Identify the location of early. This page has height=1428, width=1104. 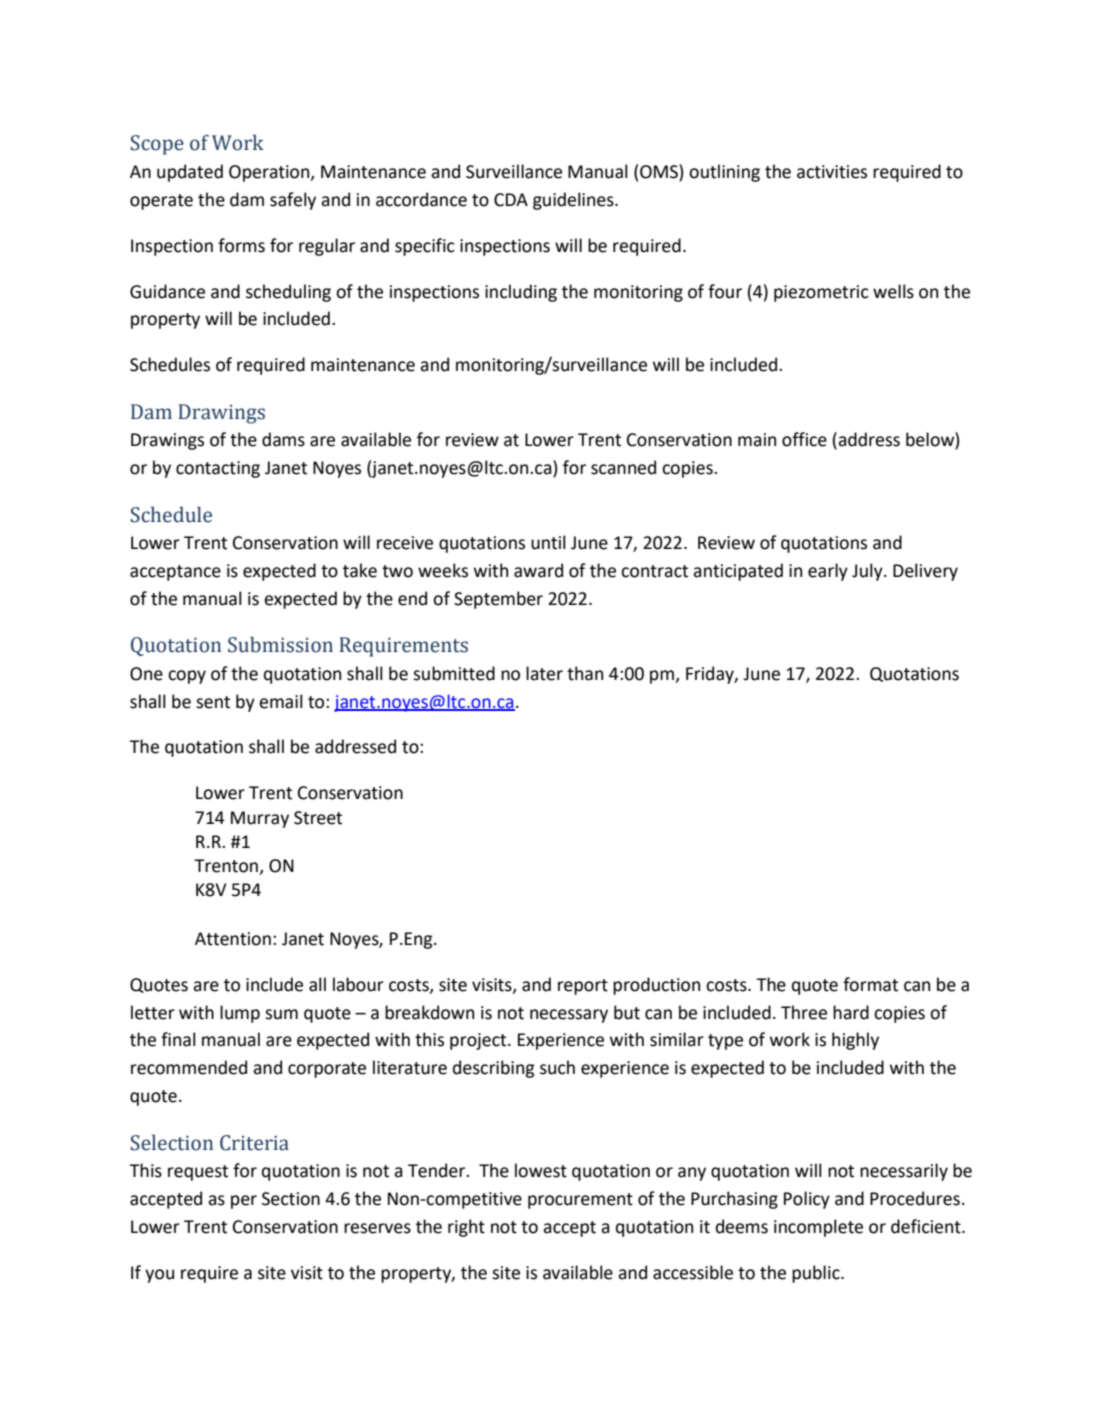
(828, 572).
